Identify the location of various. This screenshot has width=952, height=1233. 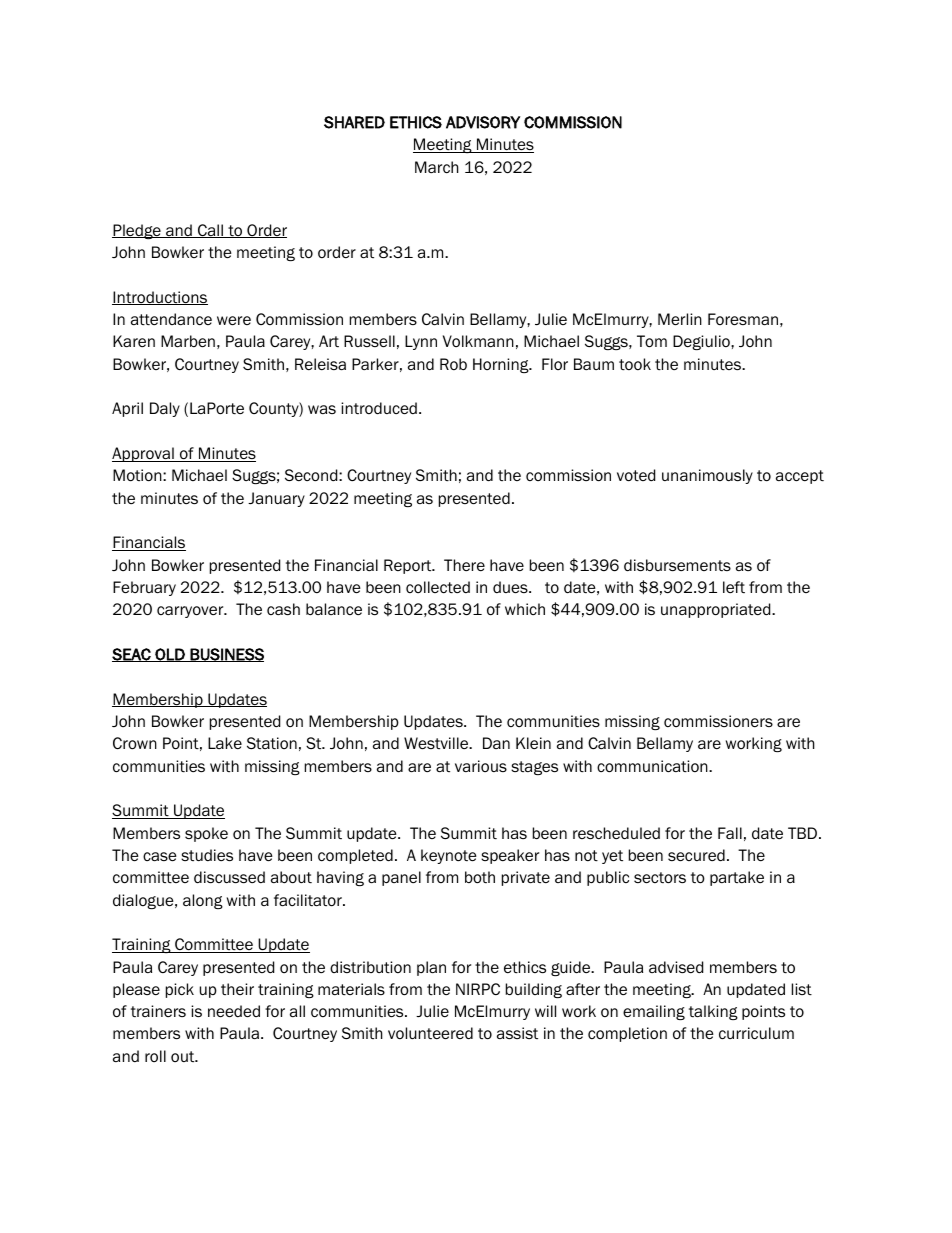
(481, 766).
